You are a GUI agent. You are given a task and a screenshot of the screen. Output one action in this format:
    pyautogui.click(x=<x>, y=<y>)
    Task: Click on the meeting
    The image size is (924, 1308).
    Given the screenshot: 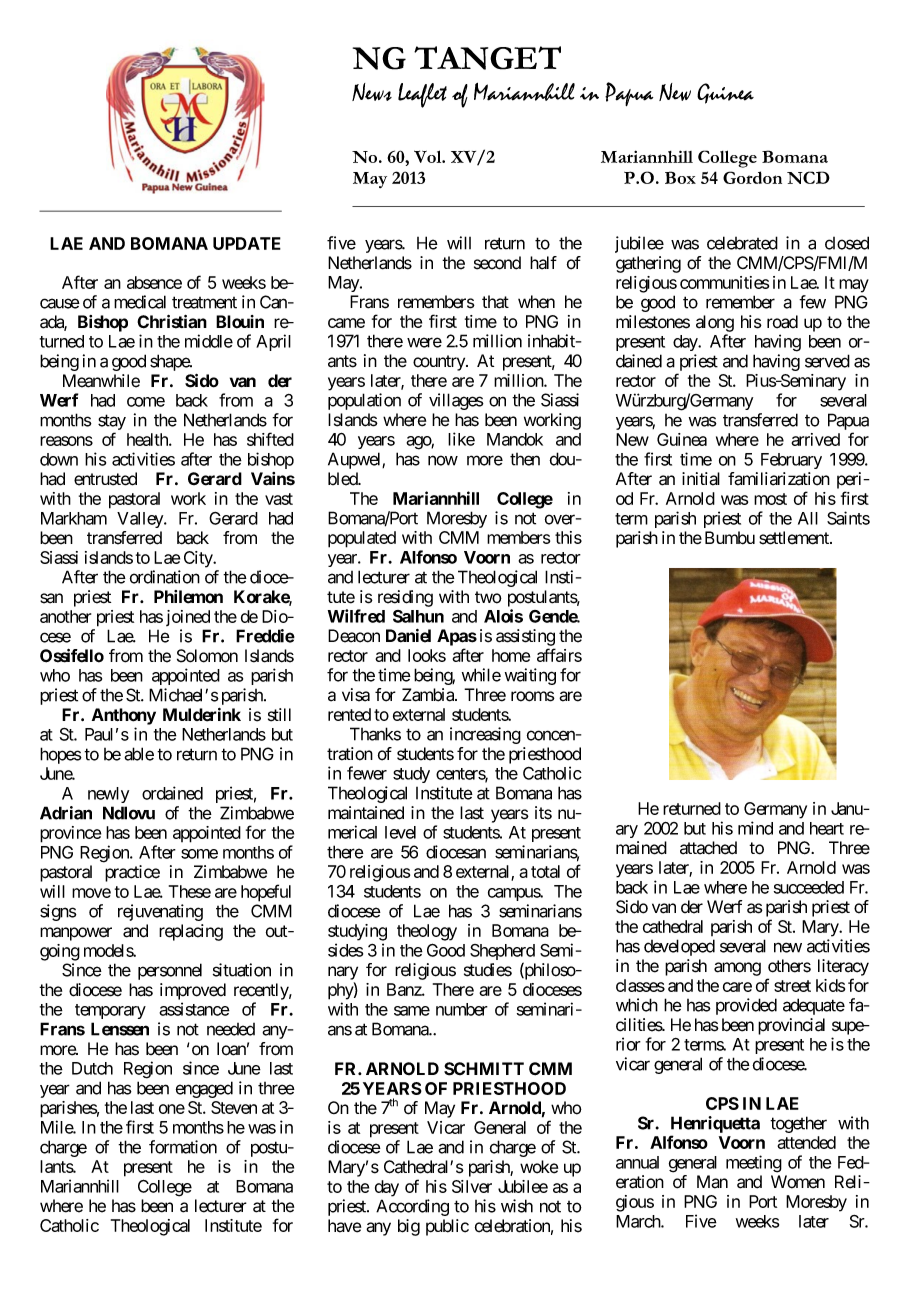 What is the action you would take?
    pyautogui.click(x=754, y=1164)
